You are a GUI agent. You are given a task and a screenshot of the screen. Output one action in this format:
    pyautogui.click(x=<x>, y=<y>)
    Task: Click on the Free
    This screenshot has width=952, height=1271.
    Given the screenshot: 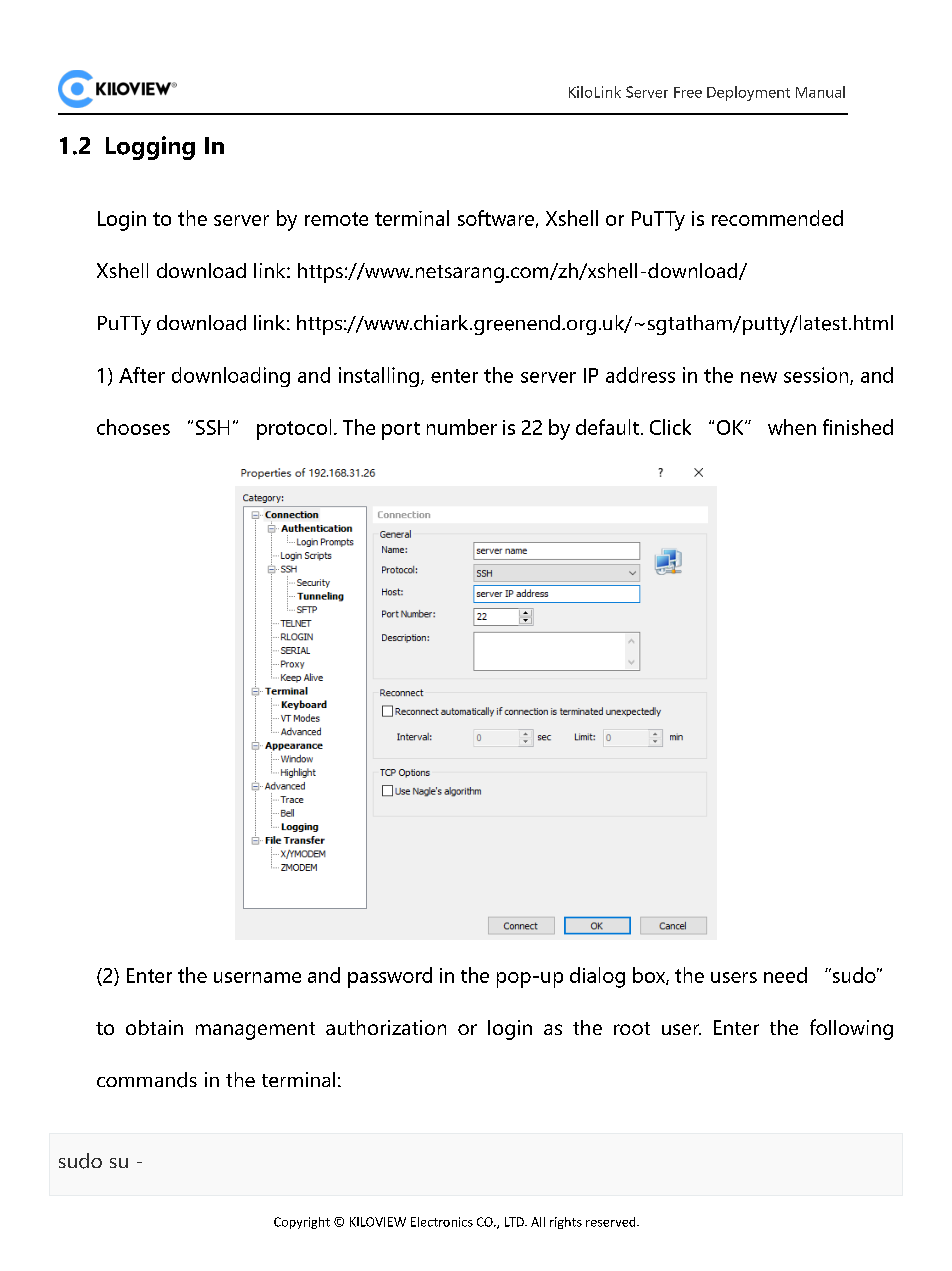 What is the action you would take?
    pyautogui.click(x=688, y=92)
